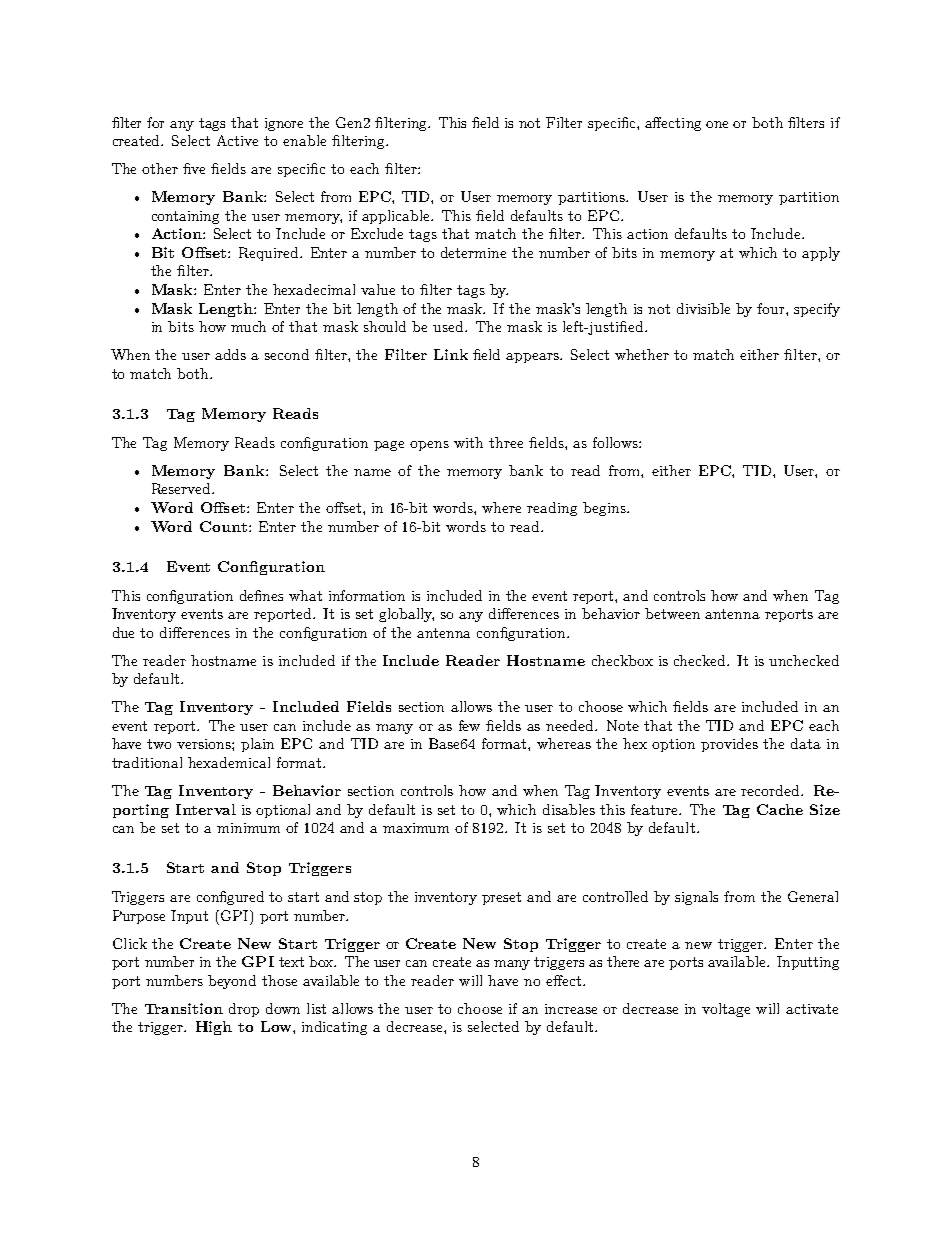  What do you see at coordinates (194, 168) in the screenshot?
I see `five` at bounding box center [194, 168].
